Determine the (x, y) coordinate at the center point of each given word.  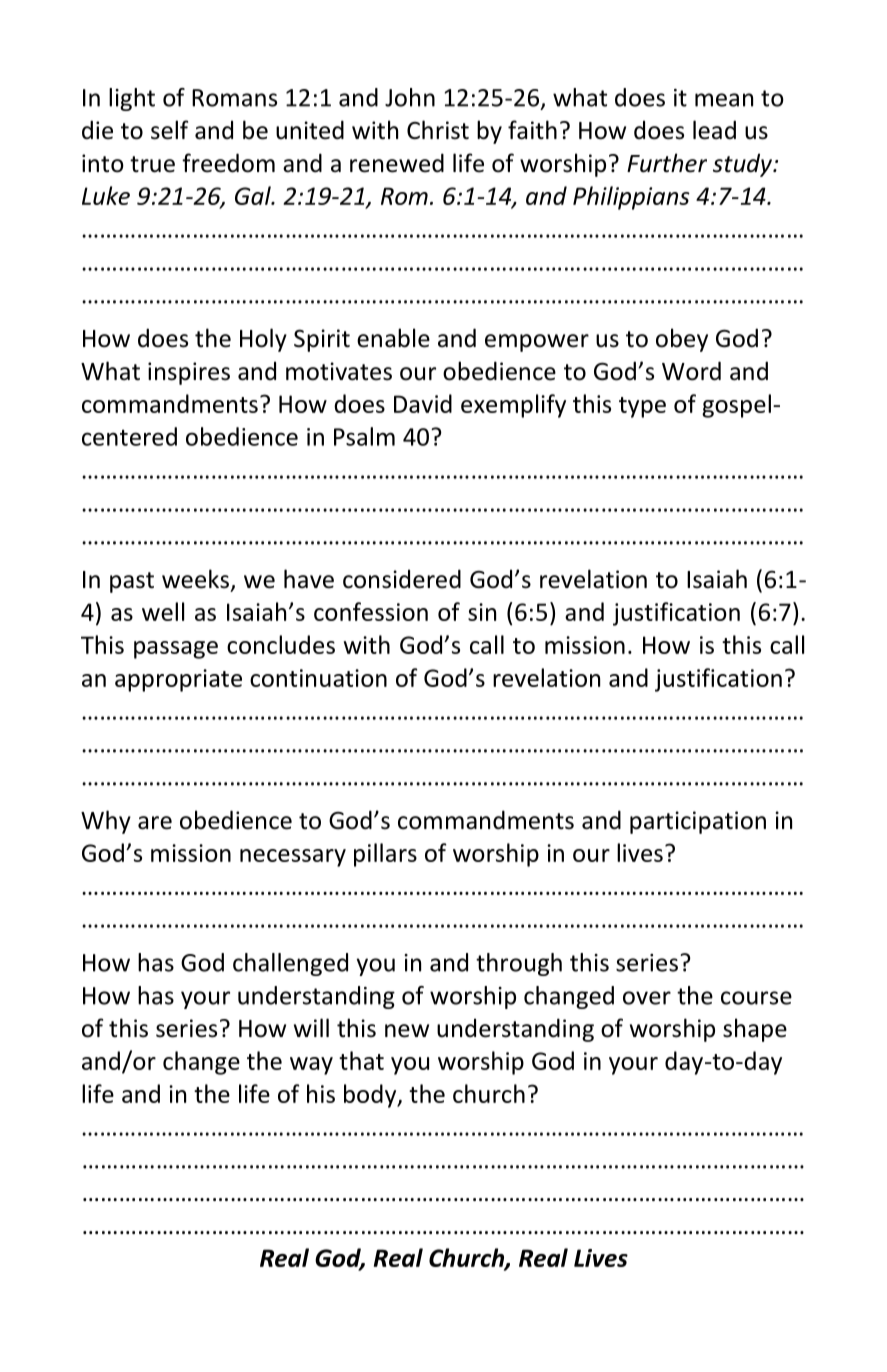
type (642, 407)
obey (682, 340)
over (647, 998)
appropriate (178, 680)
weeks (195, 579)
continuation (318, 678)
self (169, 130)
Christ (438, 130)
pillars (385, 855)
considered (402, 579)
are (155, 823)
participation (698, 822)
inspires (189, 373)
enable (393, 338)
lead (714, 130)
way (311, 1066)
